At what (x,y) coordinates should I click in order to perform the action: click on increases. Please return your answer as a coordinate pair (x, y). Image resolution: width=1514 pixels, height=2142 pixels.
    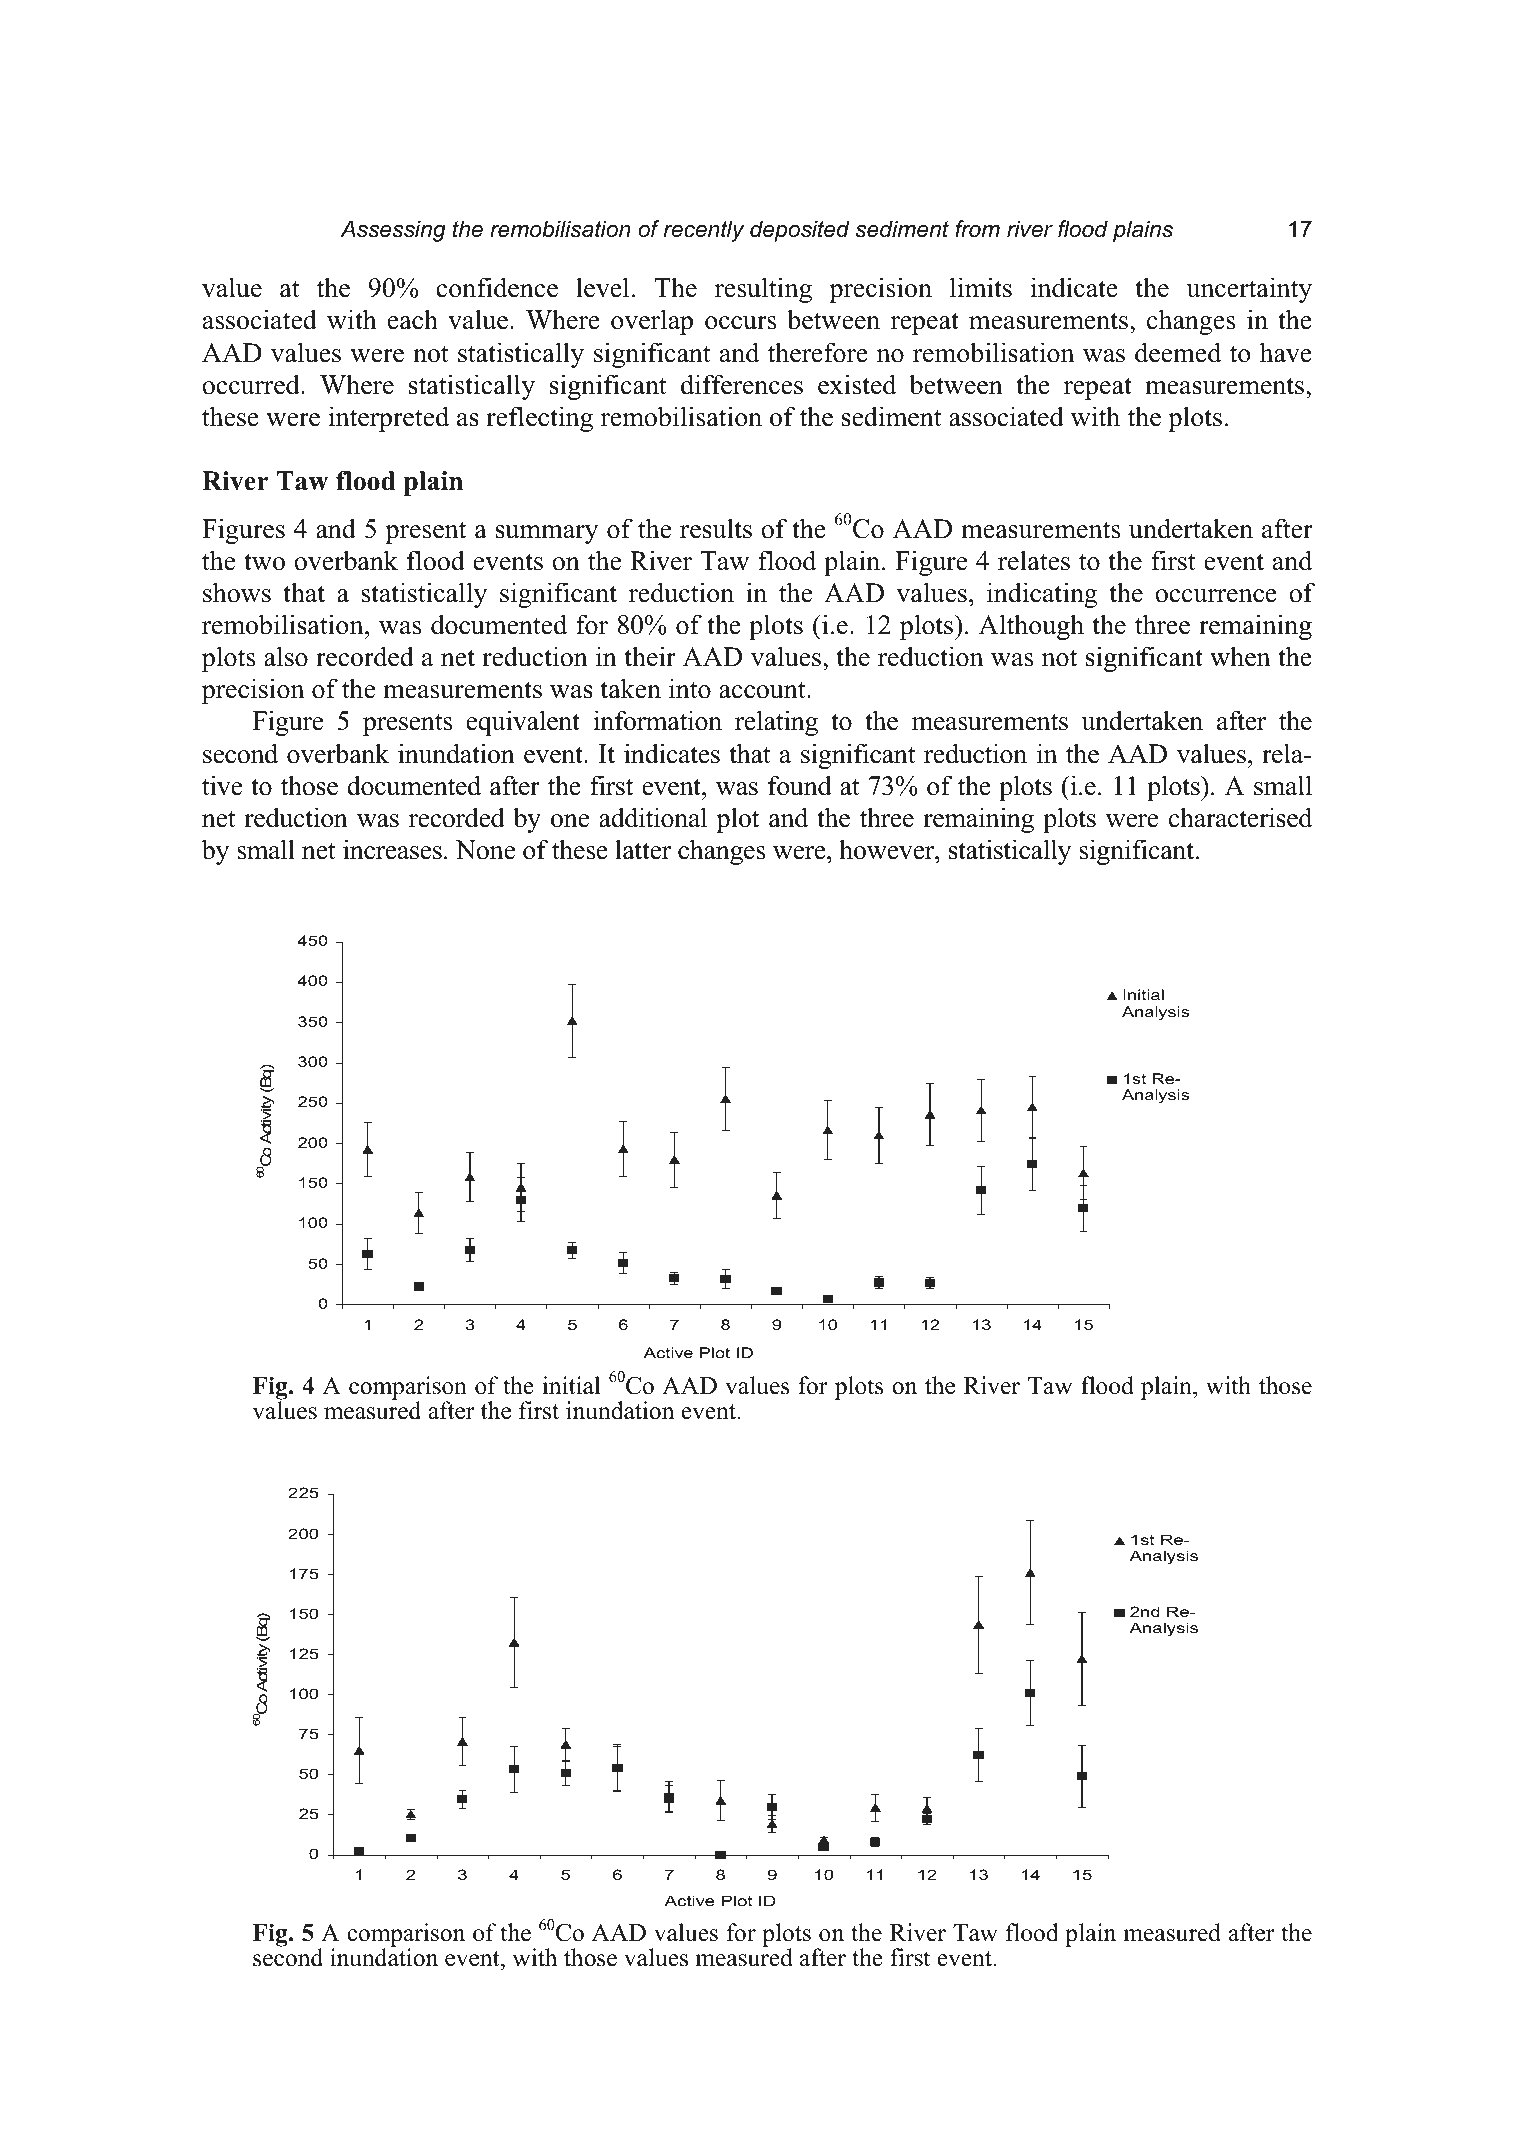
    Looking at the image, I should click on (392, 849).
